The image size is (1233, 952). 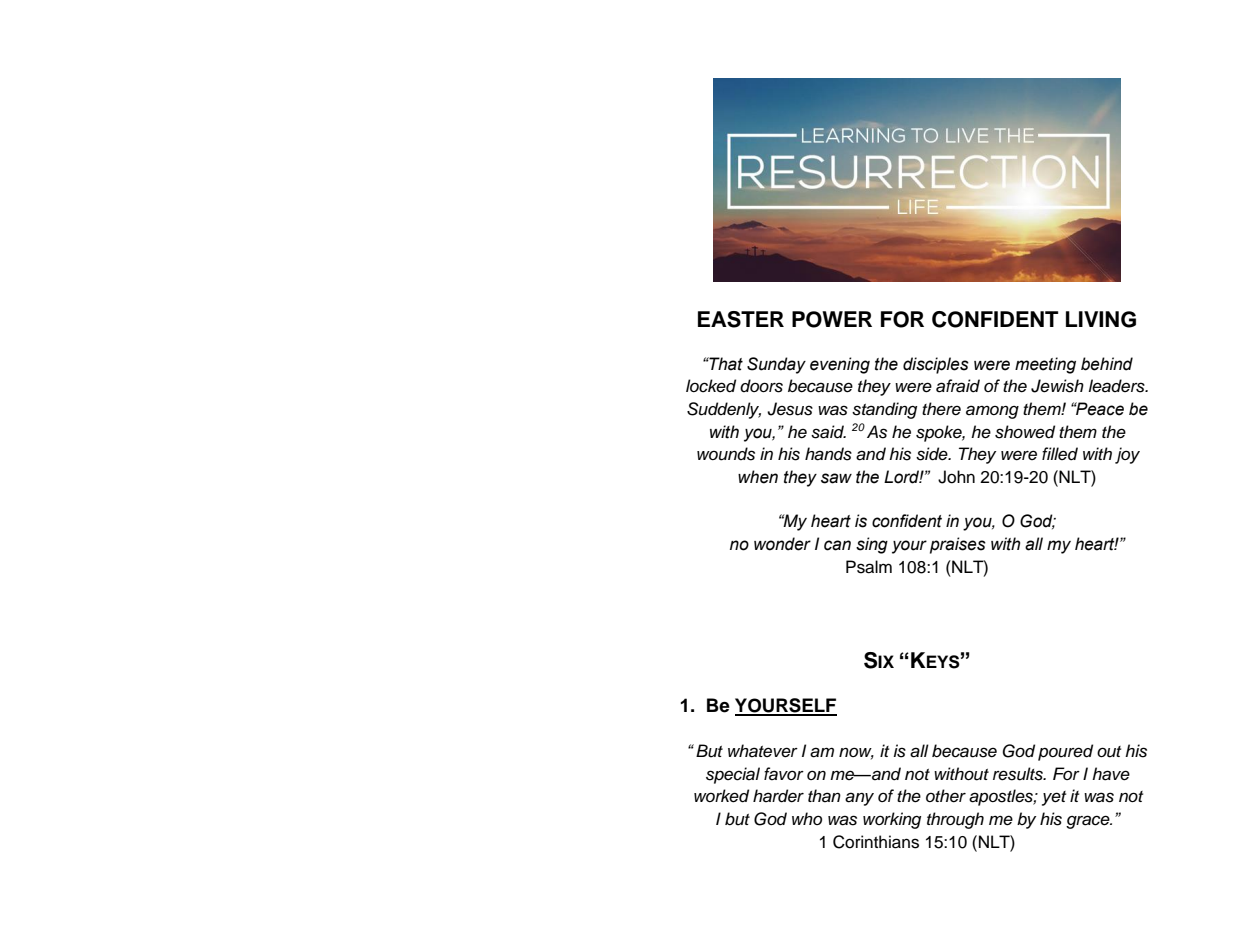 What do you see at coordinates (741, 319) in the screenshot?
I see `EASTER` at bounding box center [741, 319].
